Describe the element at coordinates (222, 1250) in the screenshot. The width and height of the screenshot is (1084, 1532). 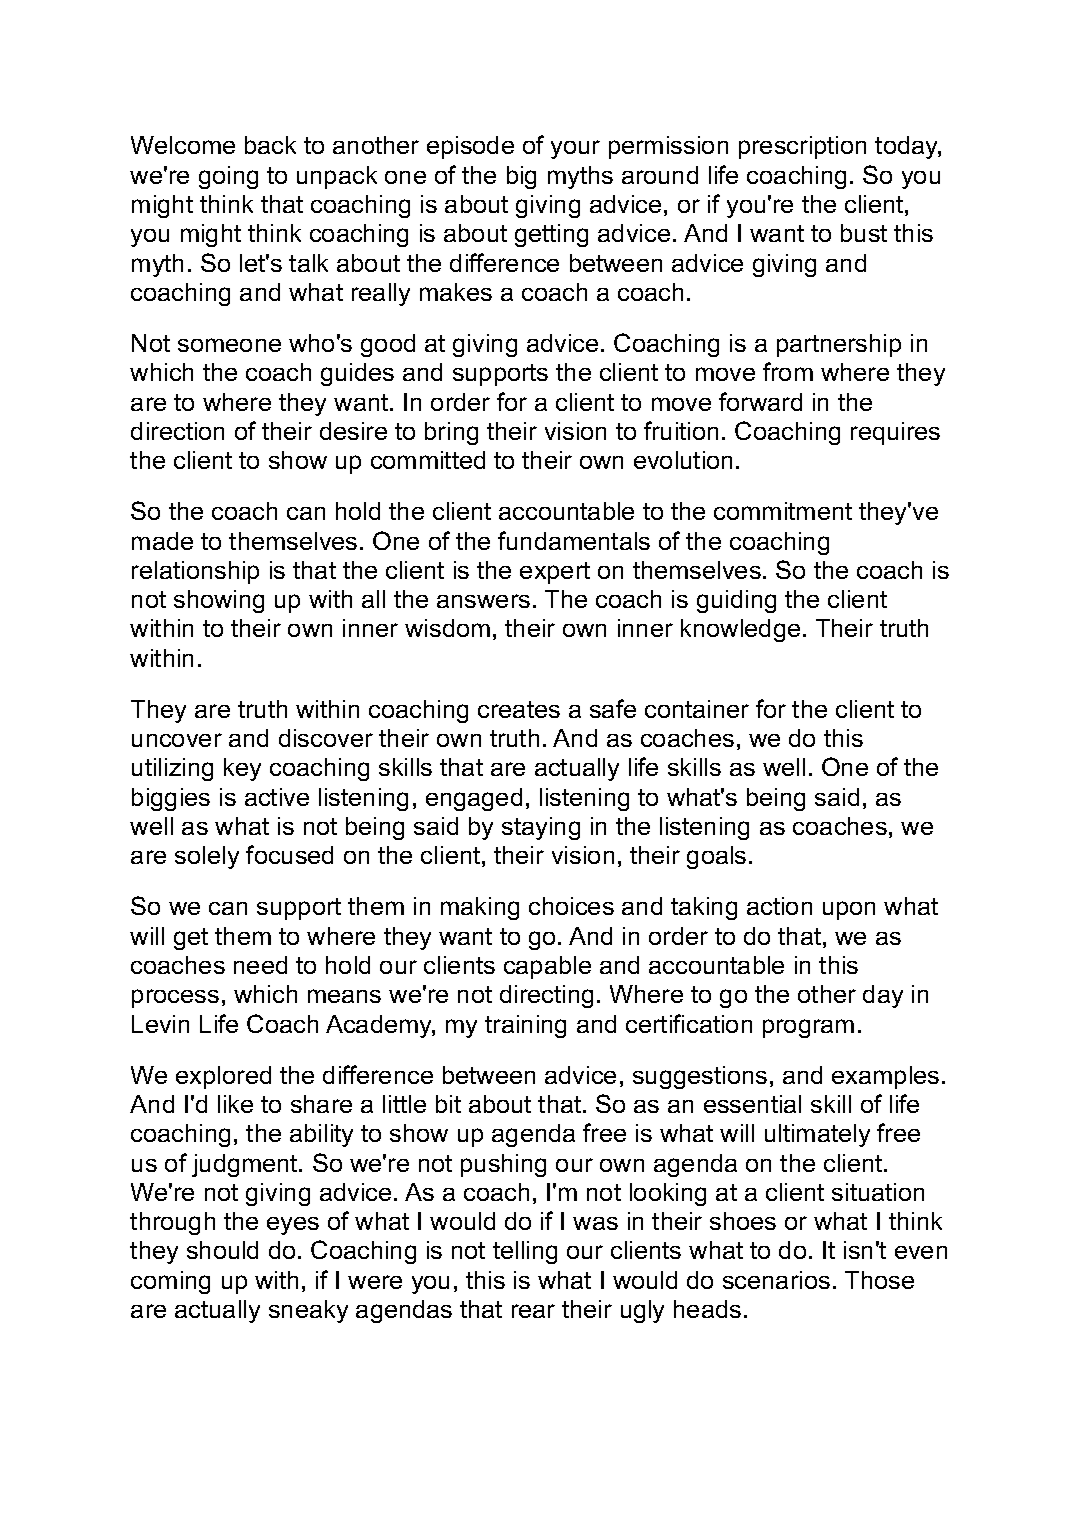
I see `should` at that location.
